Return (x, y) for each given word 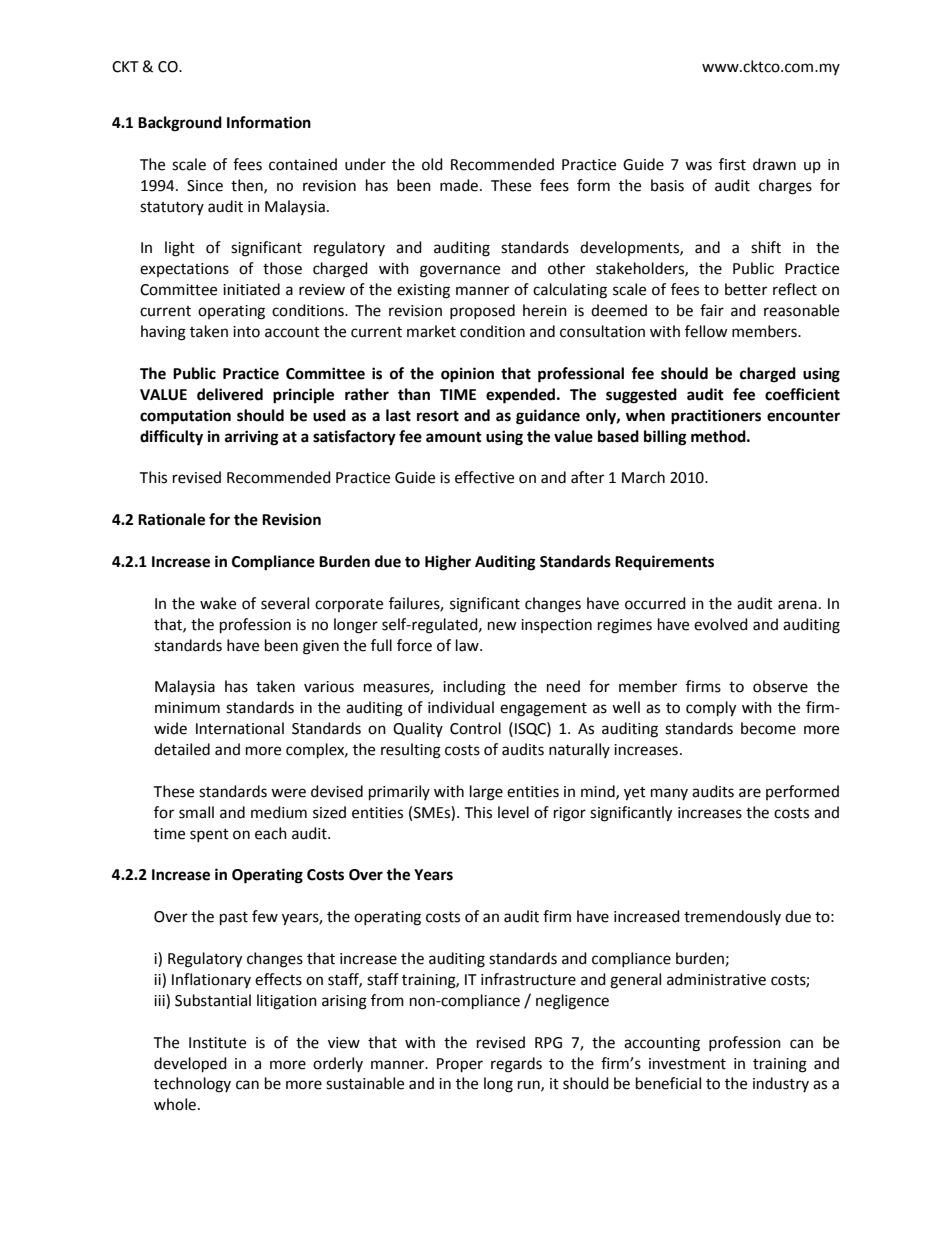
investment (687, 1064)
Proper (460, 1065)
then (248, 186)
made (459, 185)
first (732, 164)
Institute (217, 1043)
